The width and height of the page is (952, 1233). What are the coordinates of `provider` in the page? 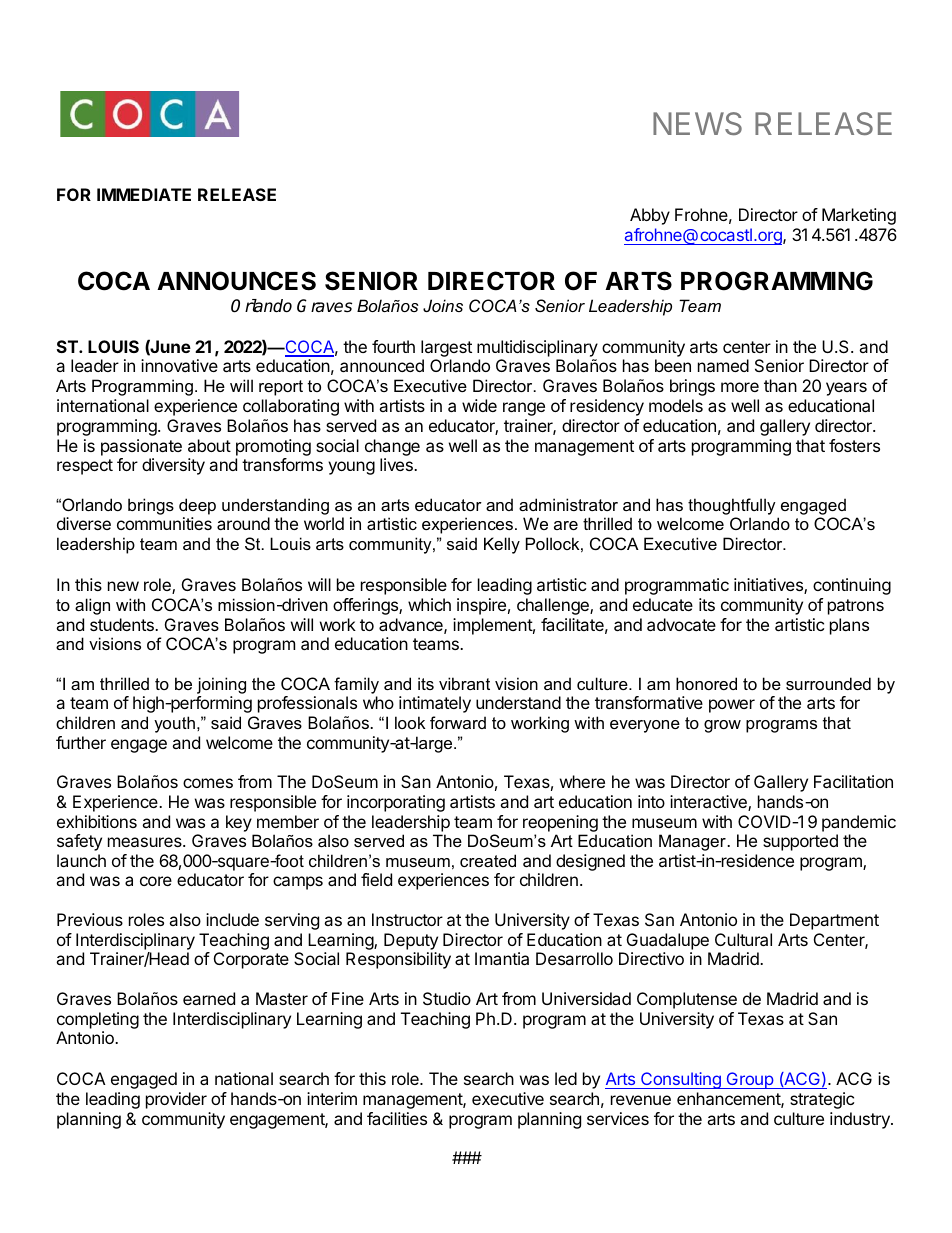 It's located at (176, 1100).
